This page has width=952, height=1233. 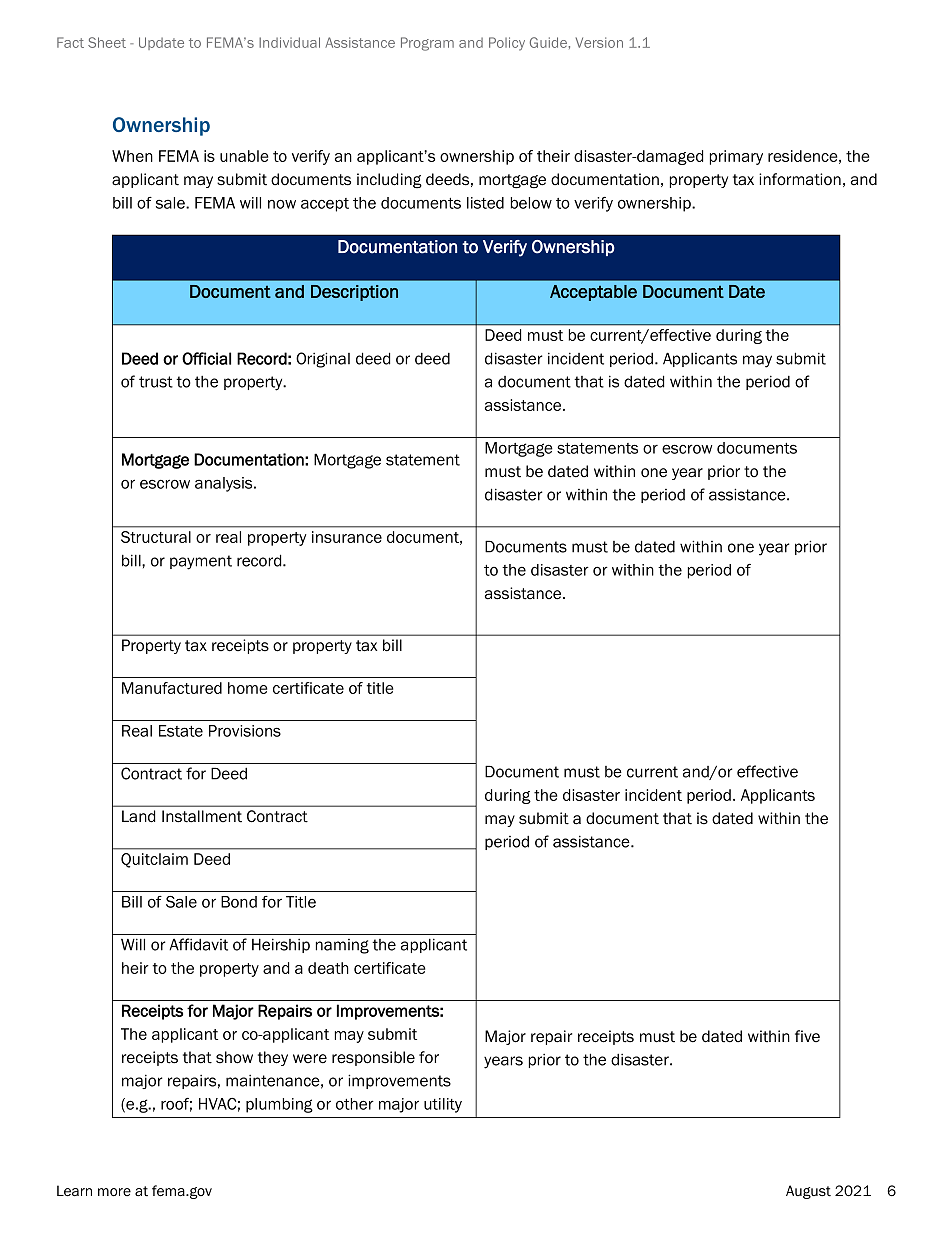 I want to click on Provisions, so click(x=245, y=731).
